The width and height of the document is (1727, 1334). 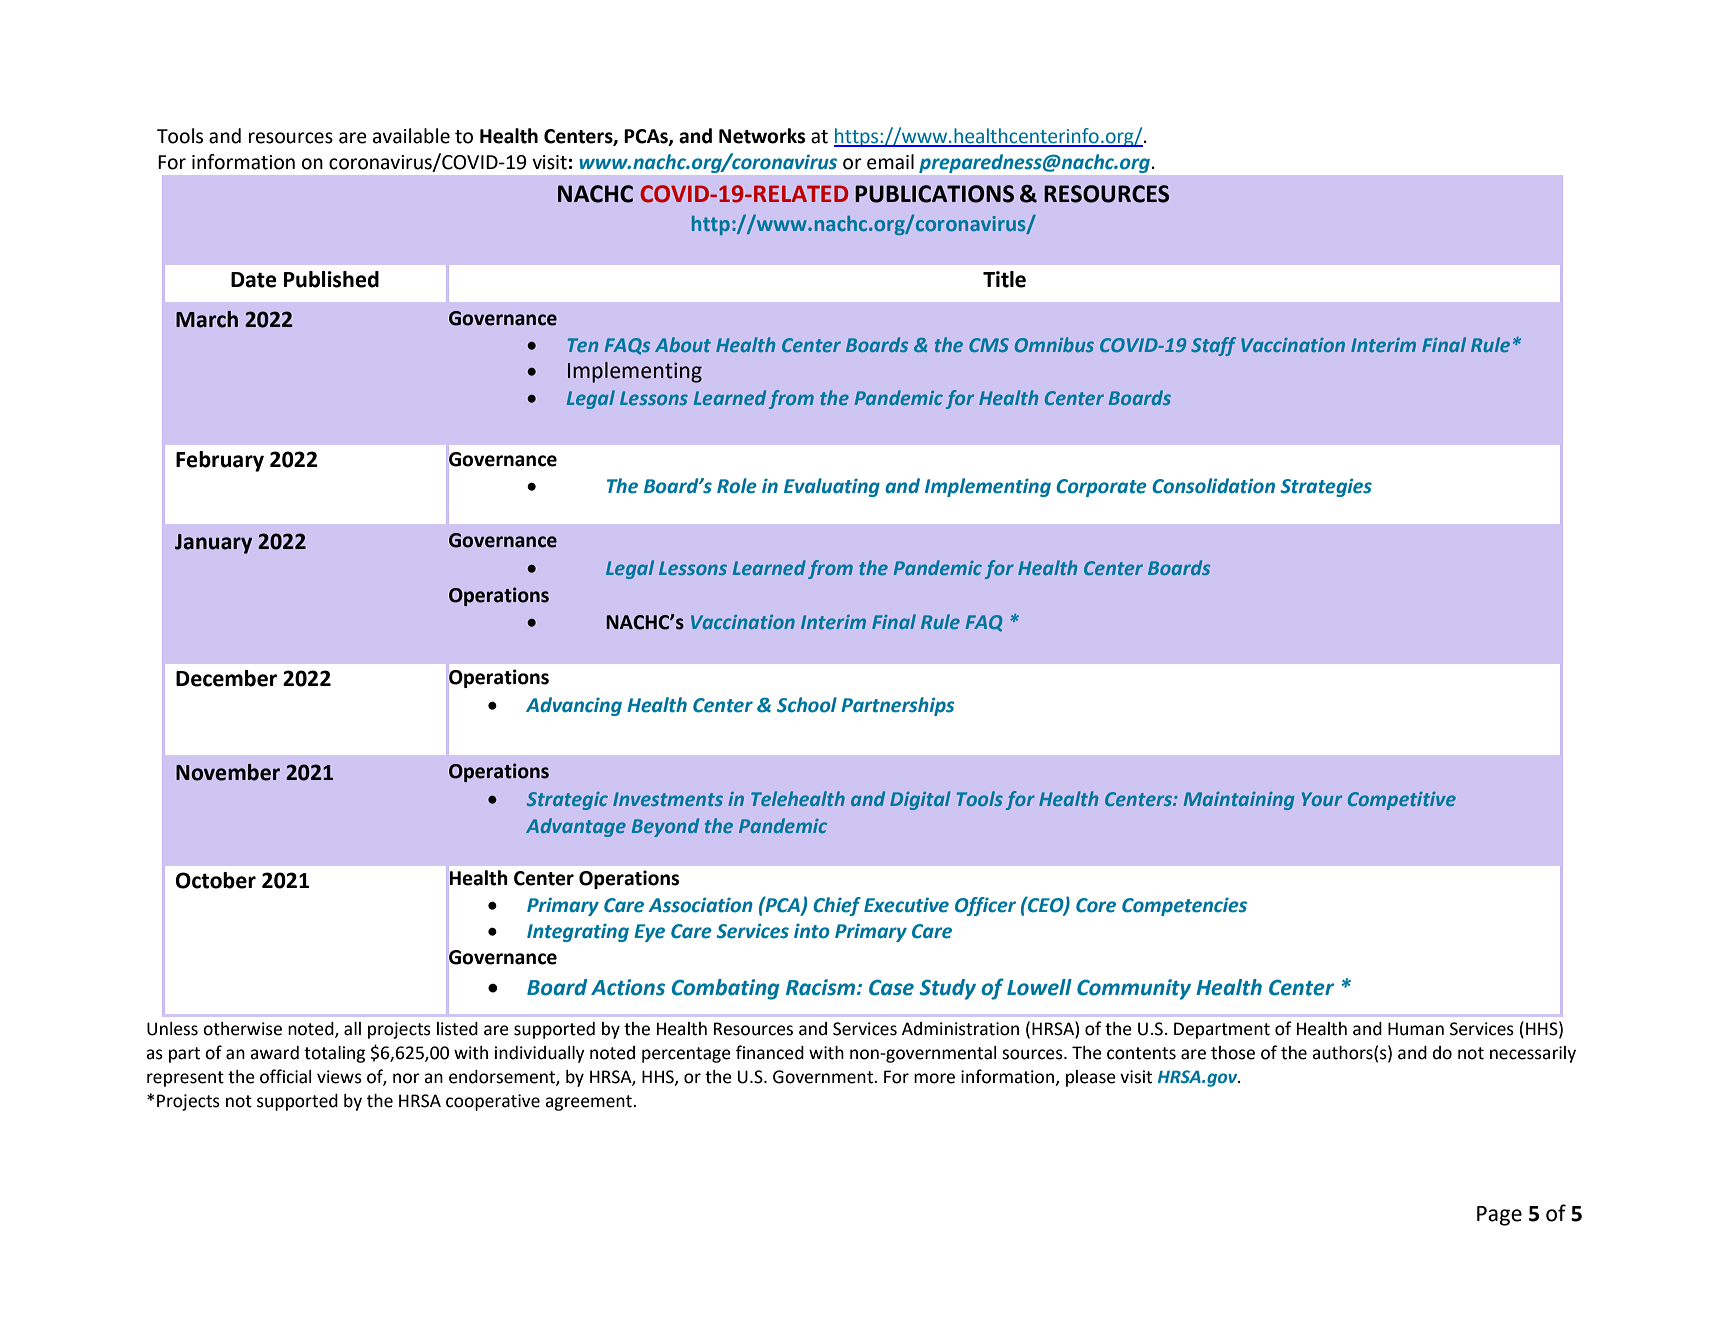 I want to click on available, so click(x=411, y=136).
